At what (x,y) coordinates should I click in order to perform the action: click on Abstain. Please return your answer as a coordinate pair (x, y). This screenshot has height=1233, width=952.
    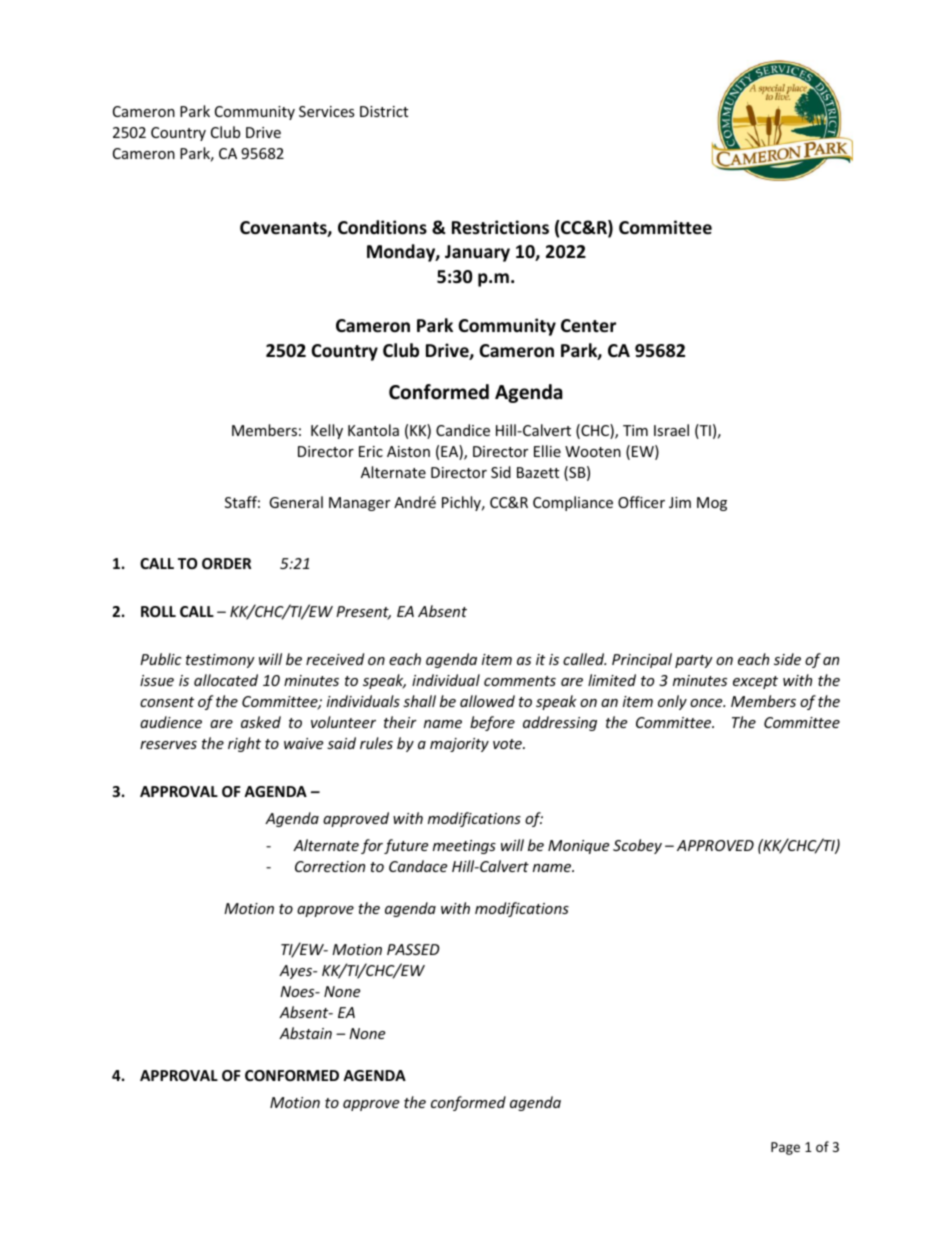
    Looking at the image, I should click on (305, 1033).
